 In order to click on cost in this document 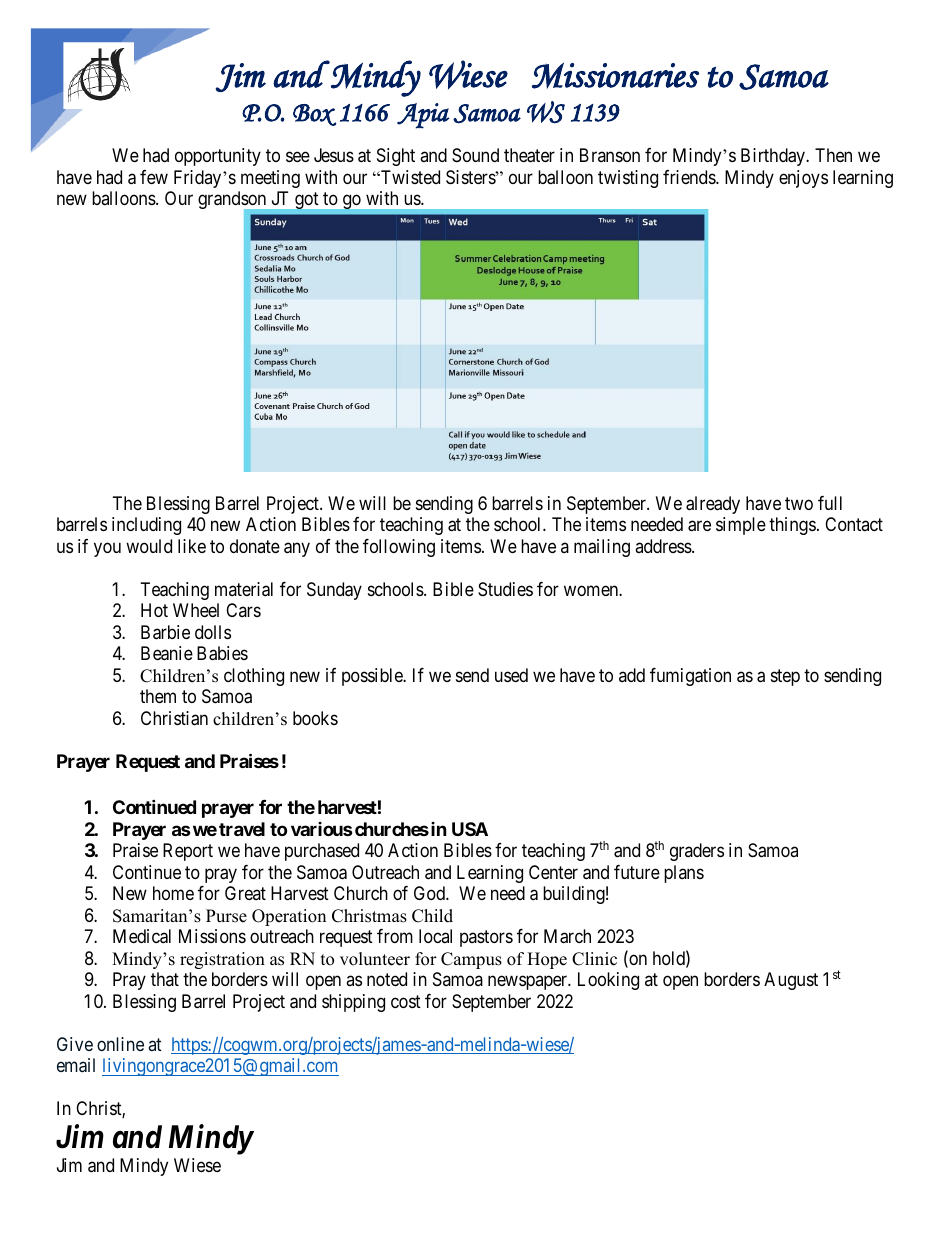, I will do `click(406, 1001)`.
